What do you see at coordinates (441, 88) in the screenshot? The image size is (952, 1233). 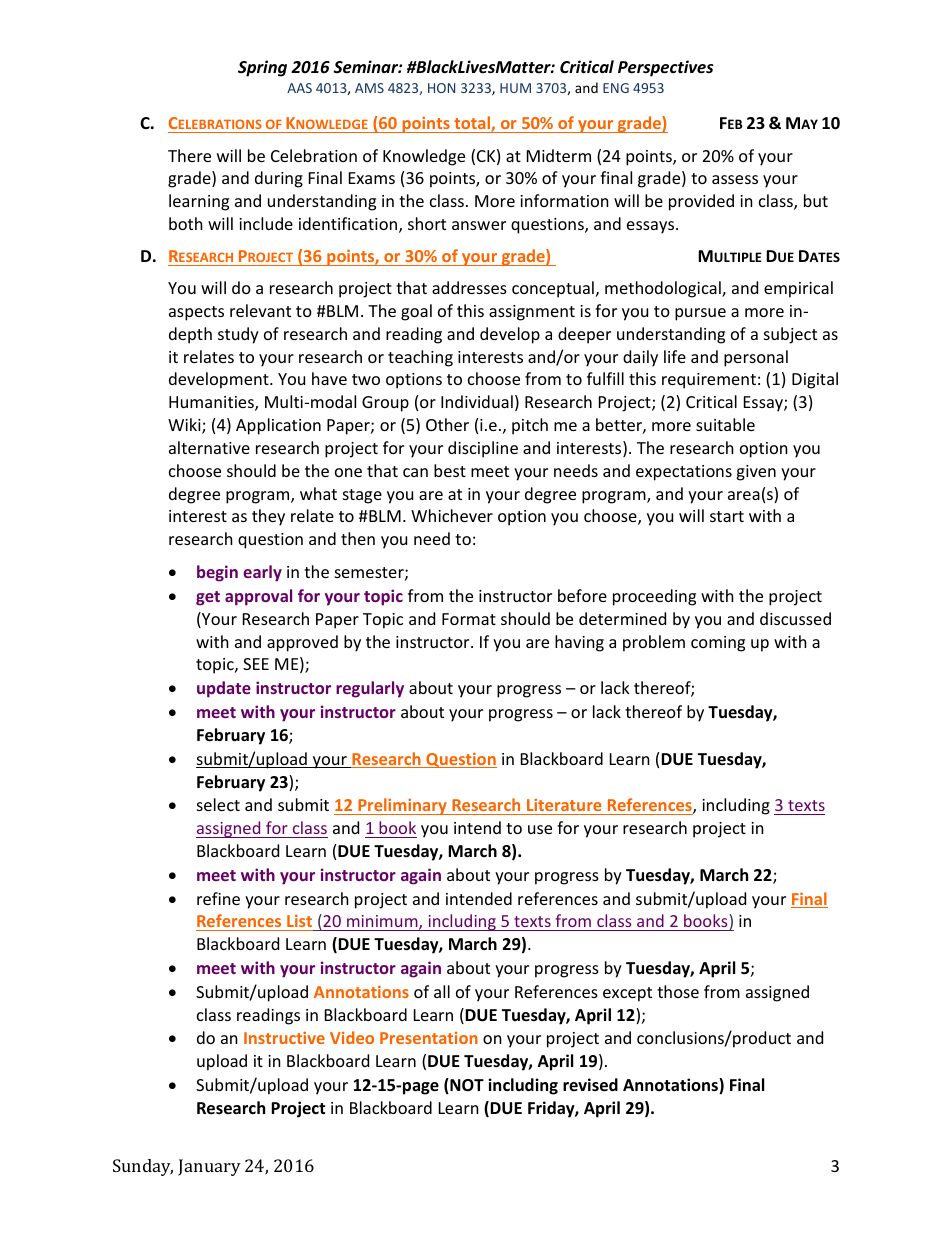 I see `HON` at bounding box center [441, 88].
